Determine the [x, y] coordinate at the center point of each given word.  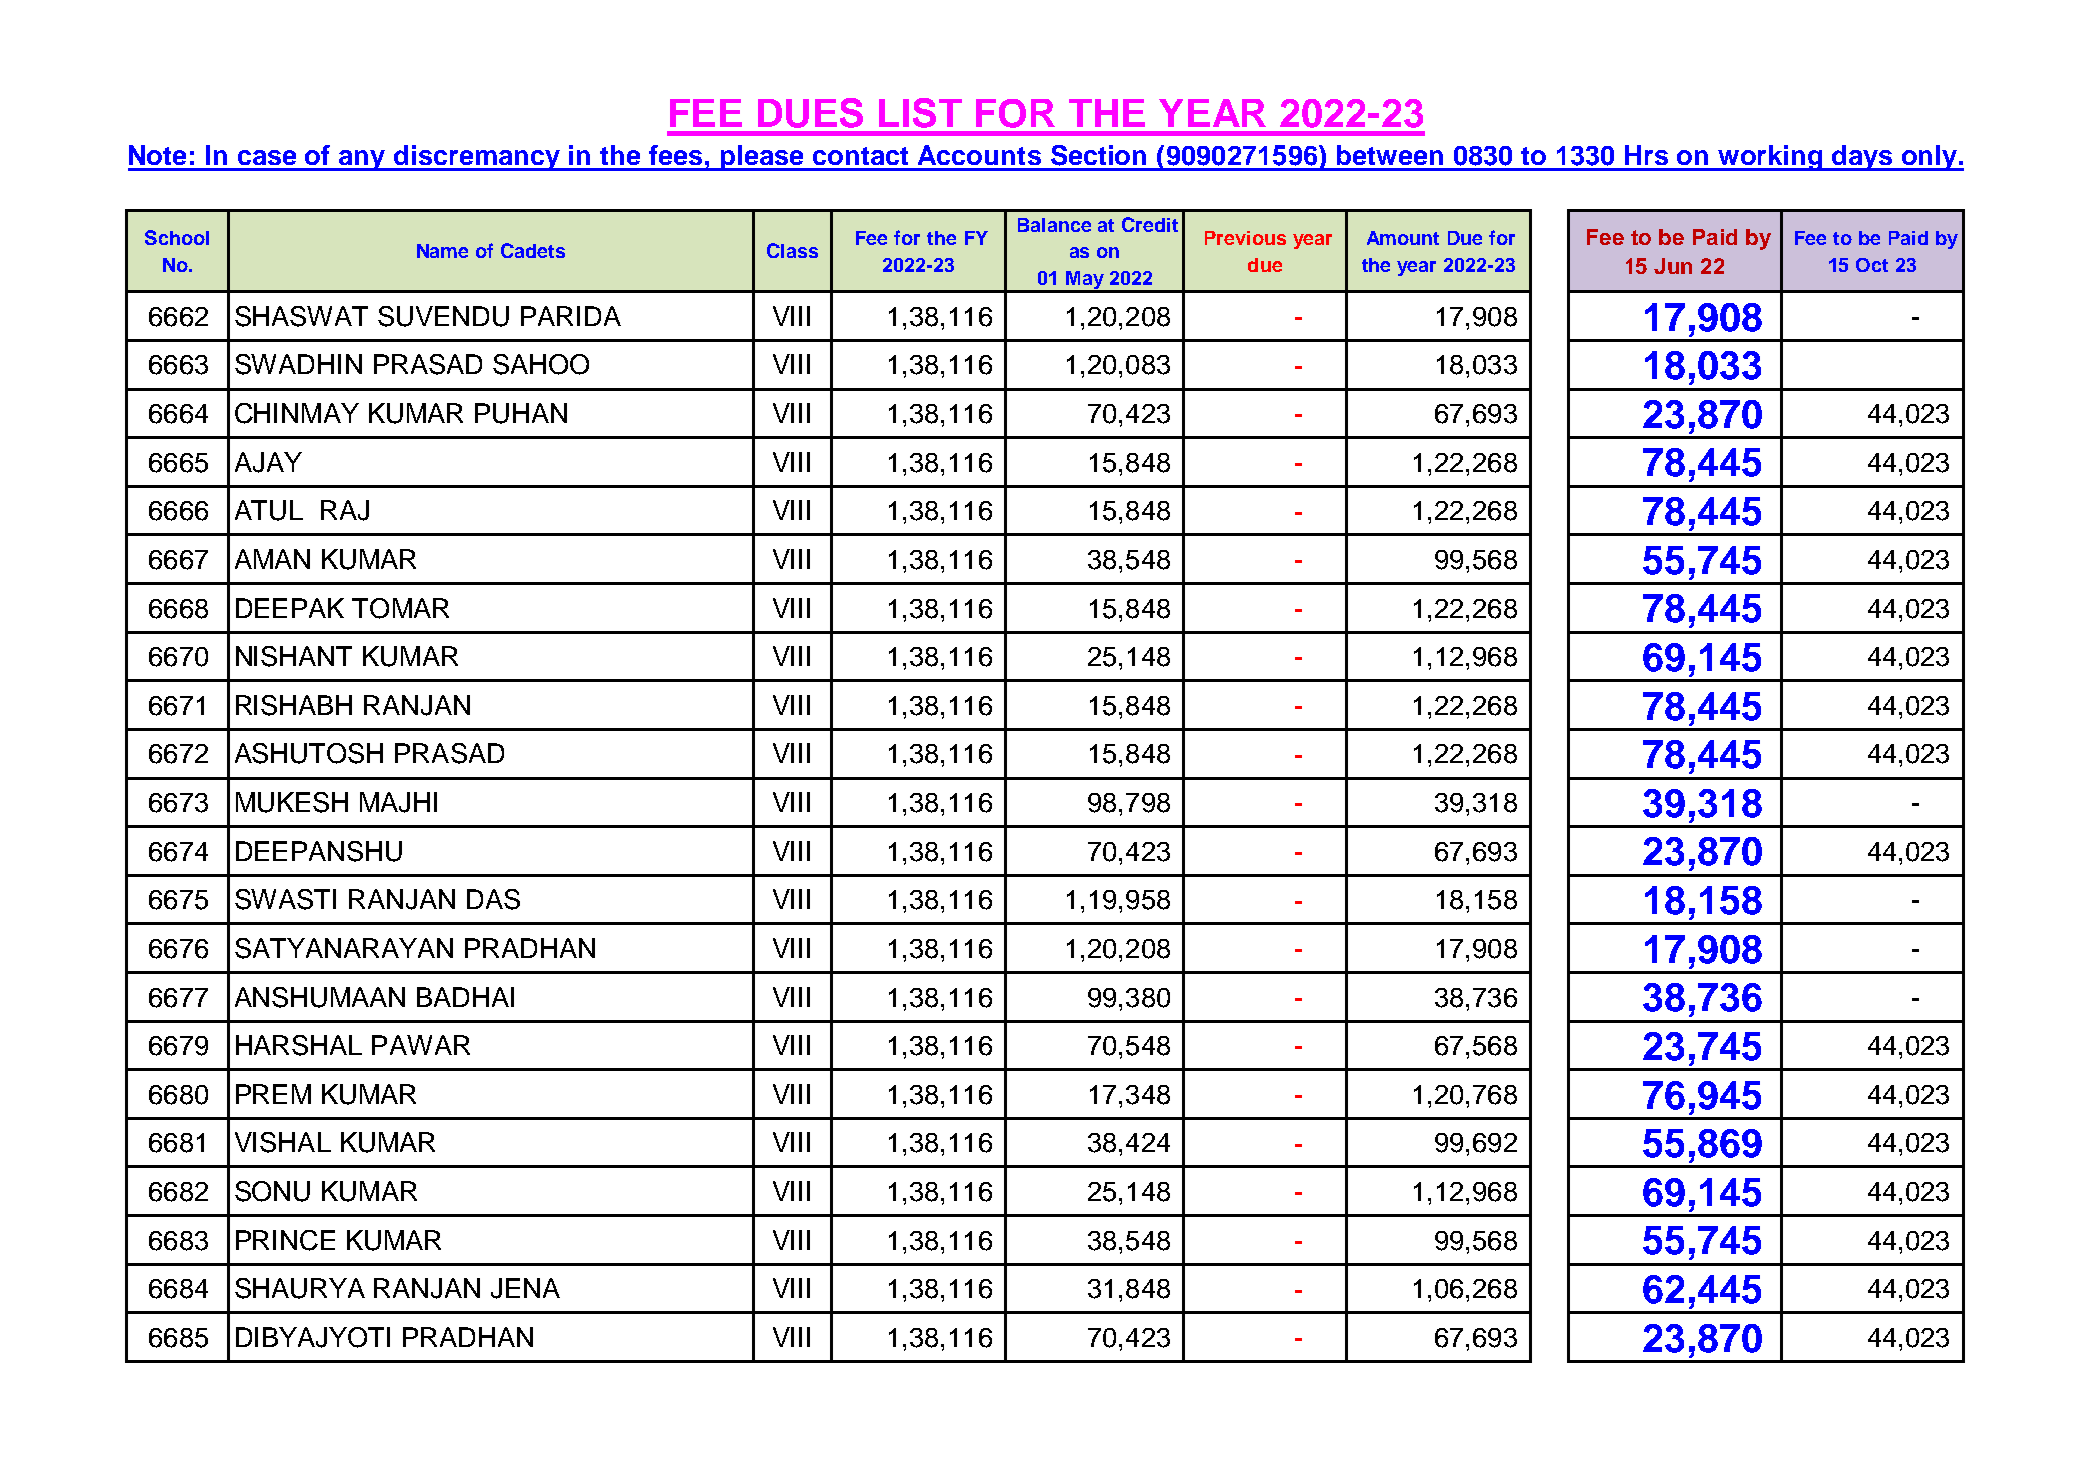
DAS [493, 899]
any [362, 160]
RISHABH [294, 705]
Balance [1054, 225]
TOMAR [400, 608]
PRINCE [285, 1240]
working [1770, 158]
